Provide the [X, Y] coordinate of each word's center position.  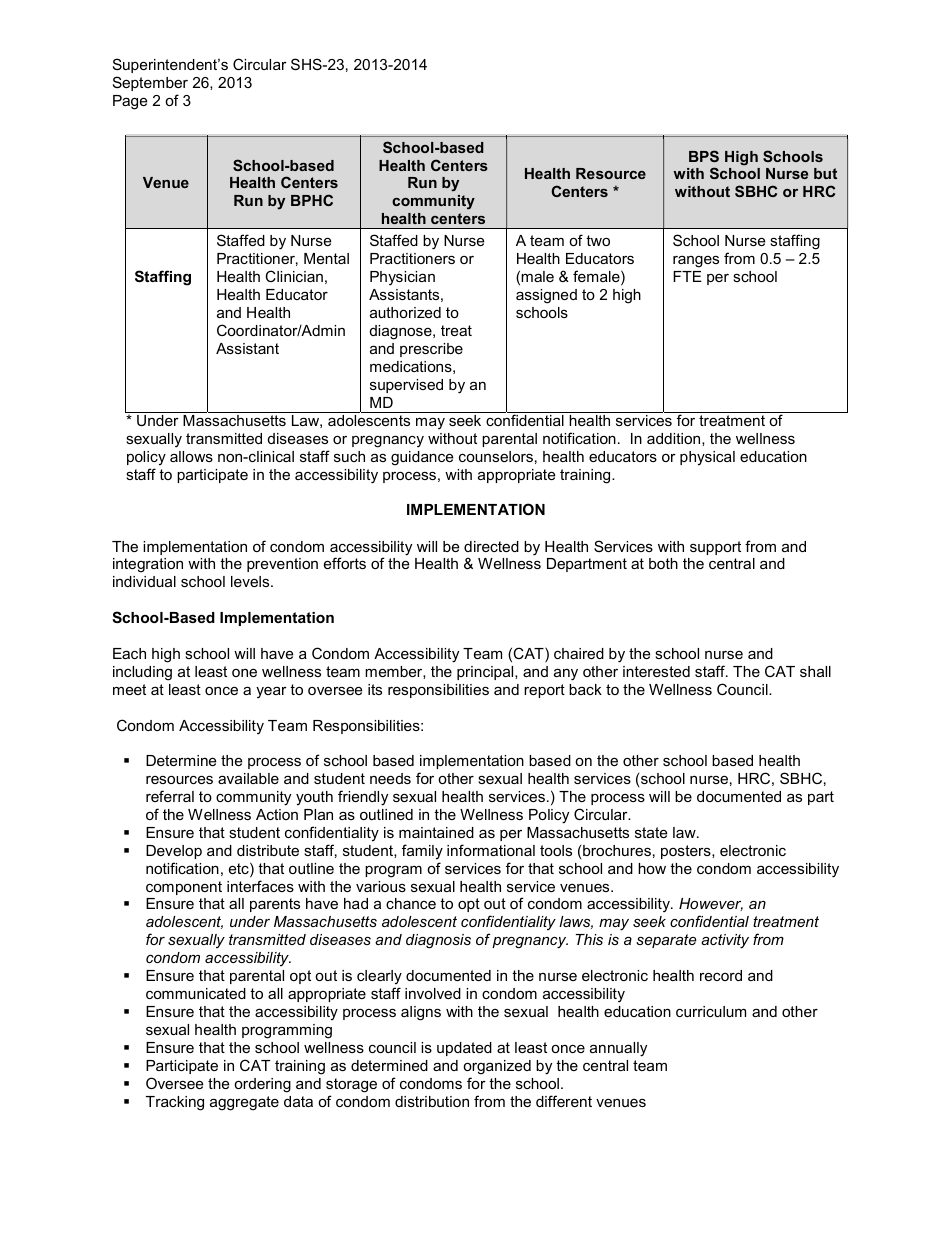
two [598, 240]
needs [390, 778]
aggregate [244, 1103]
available [248, 778]
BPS [704, 156]
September [150, 83]
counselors [496, 456]
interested [656, 671]
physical [707, 458]
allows [191, 456]
